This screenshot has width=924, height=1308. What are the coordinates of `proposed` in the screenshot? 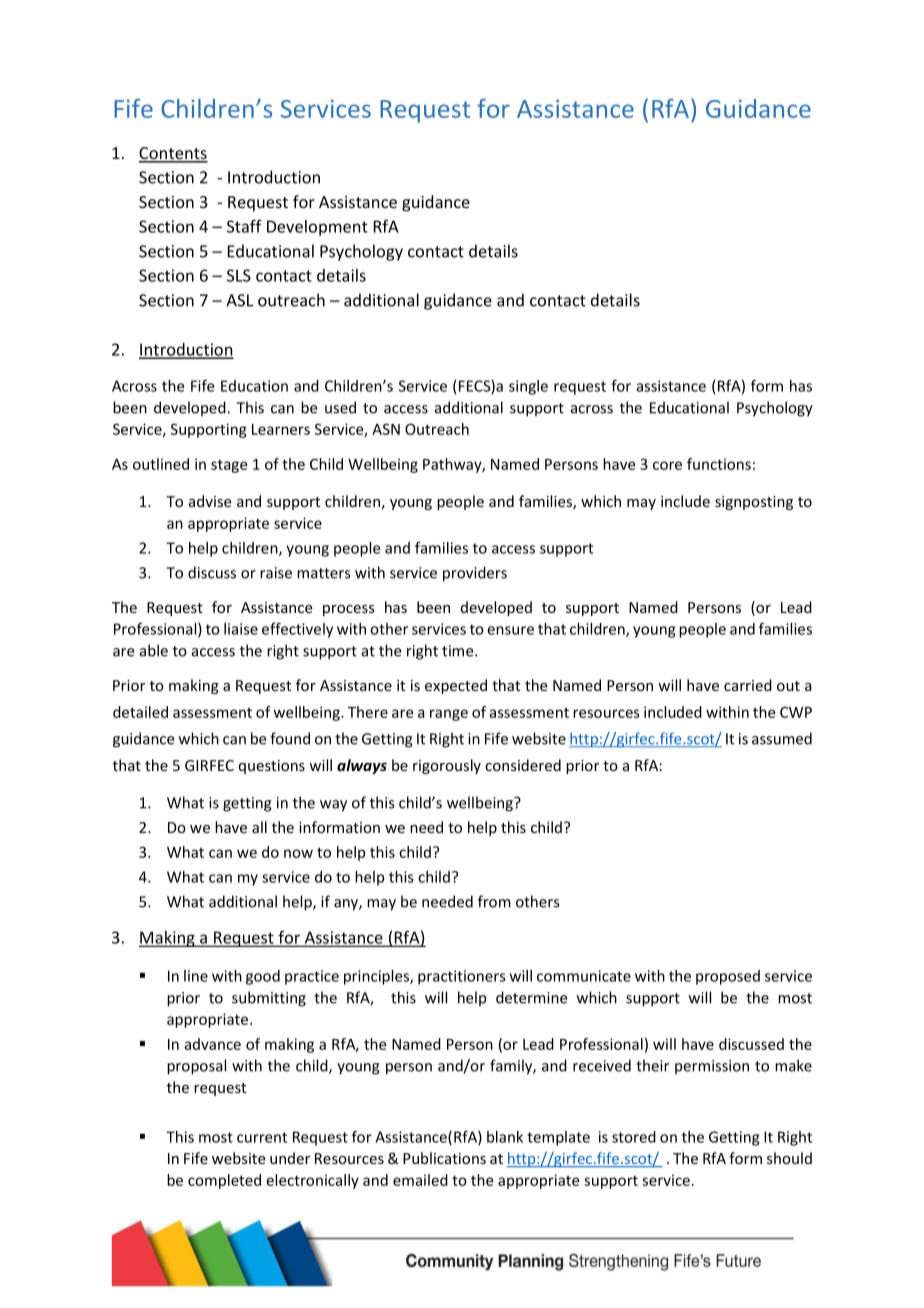 It's located at (728, 977).
